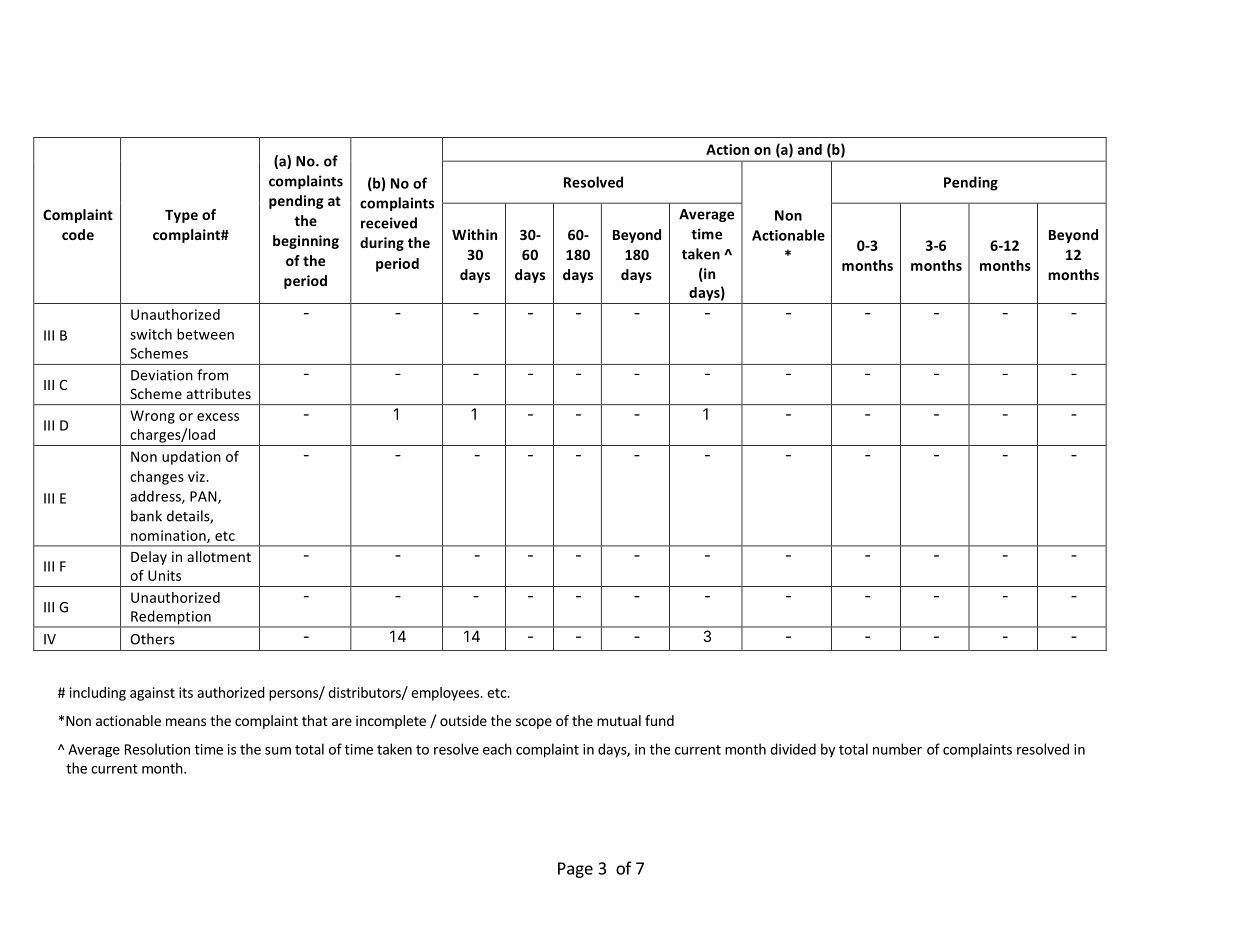 This document has width=1233, height=952. What do you see at coordinates (382, 244) in the document?
I see `during` at bounding box center [382, 244].
